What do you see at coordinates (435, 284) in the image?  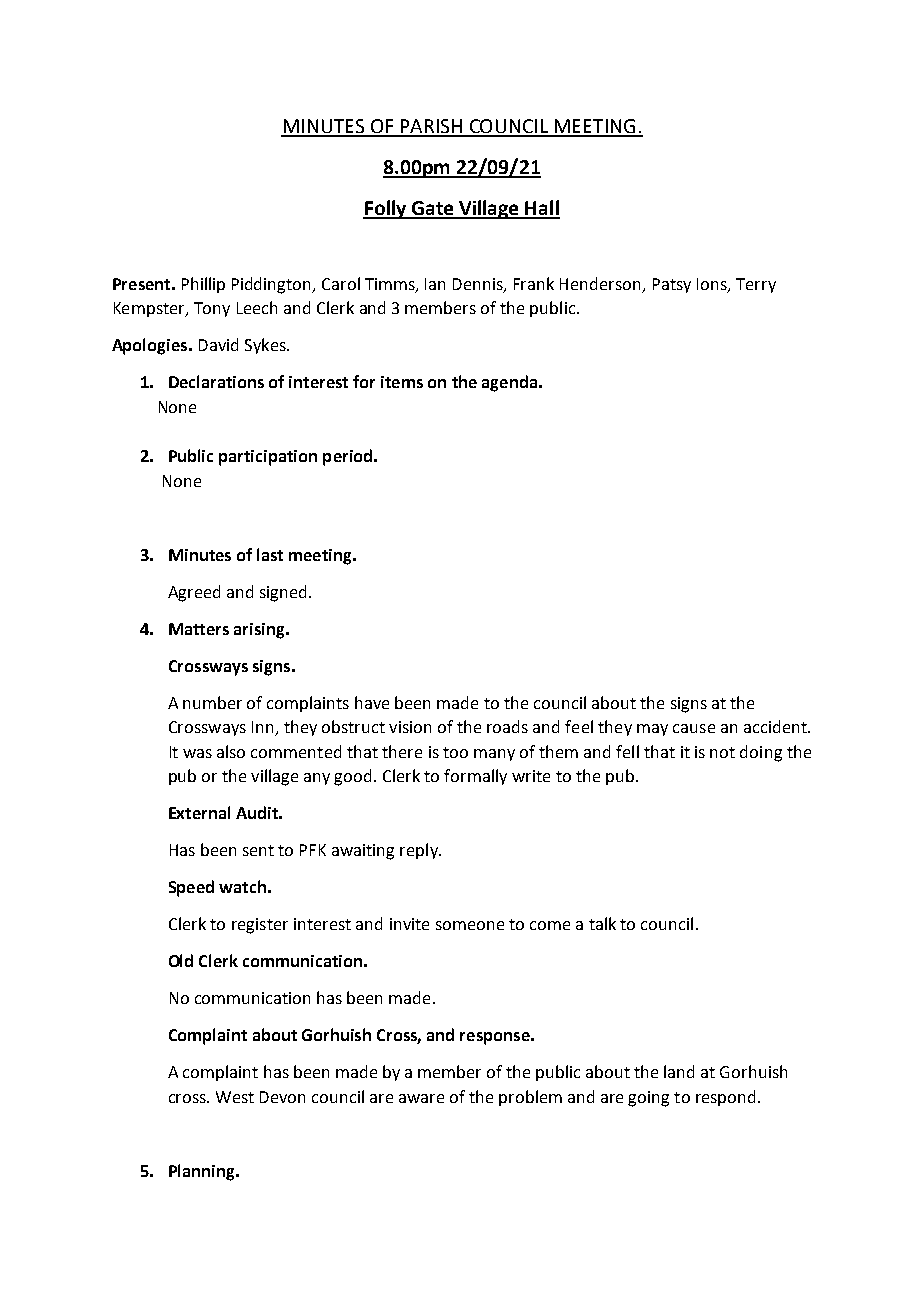 I see `Ian` at bounding box center [435, 284].
